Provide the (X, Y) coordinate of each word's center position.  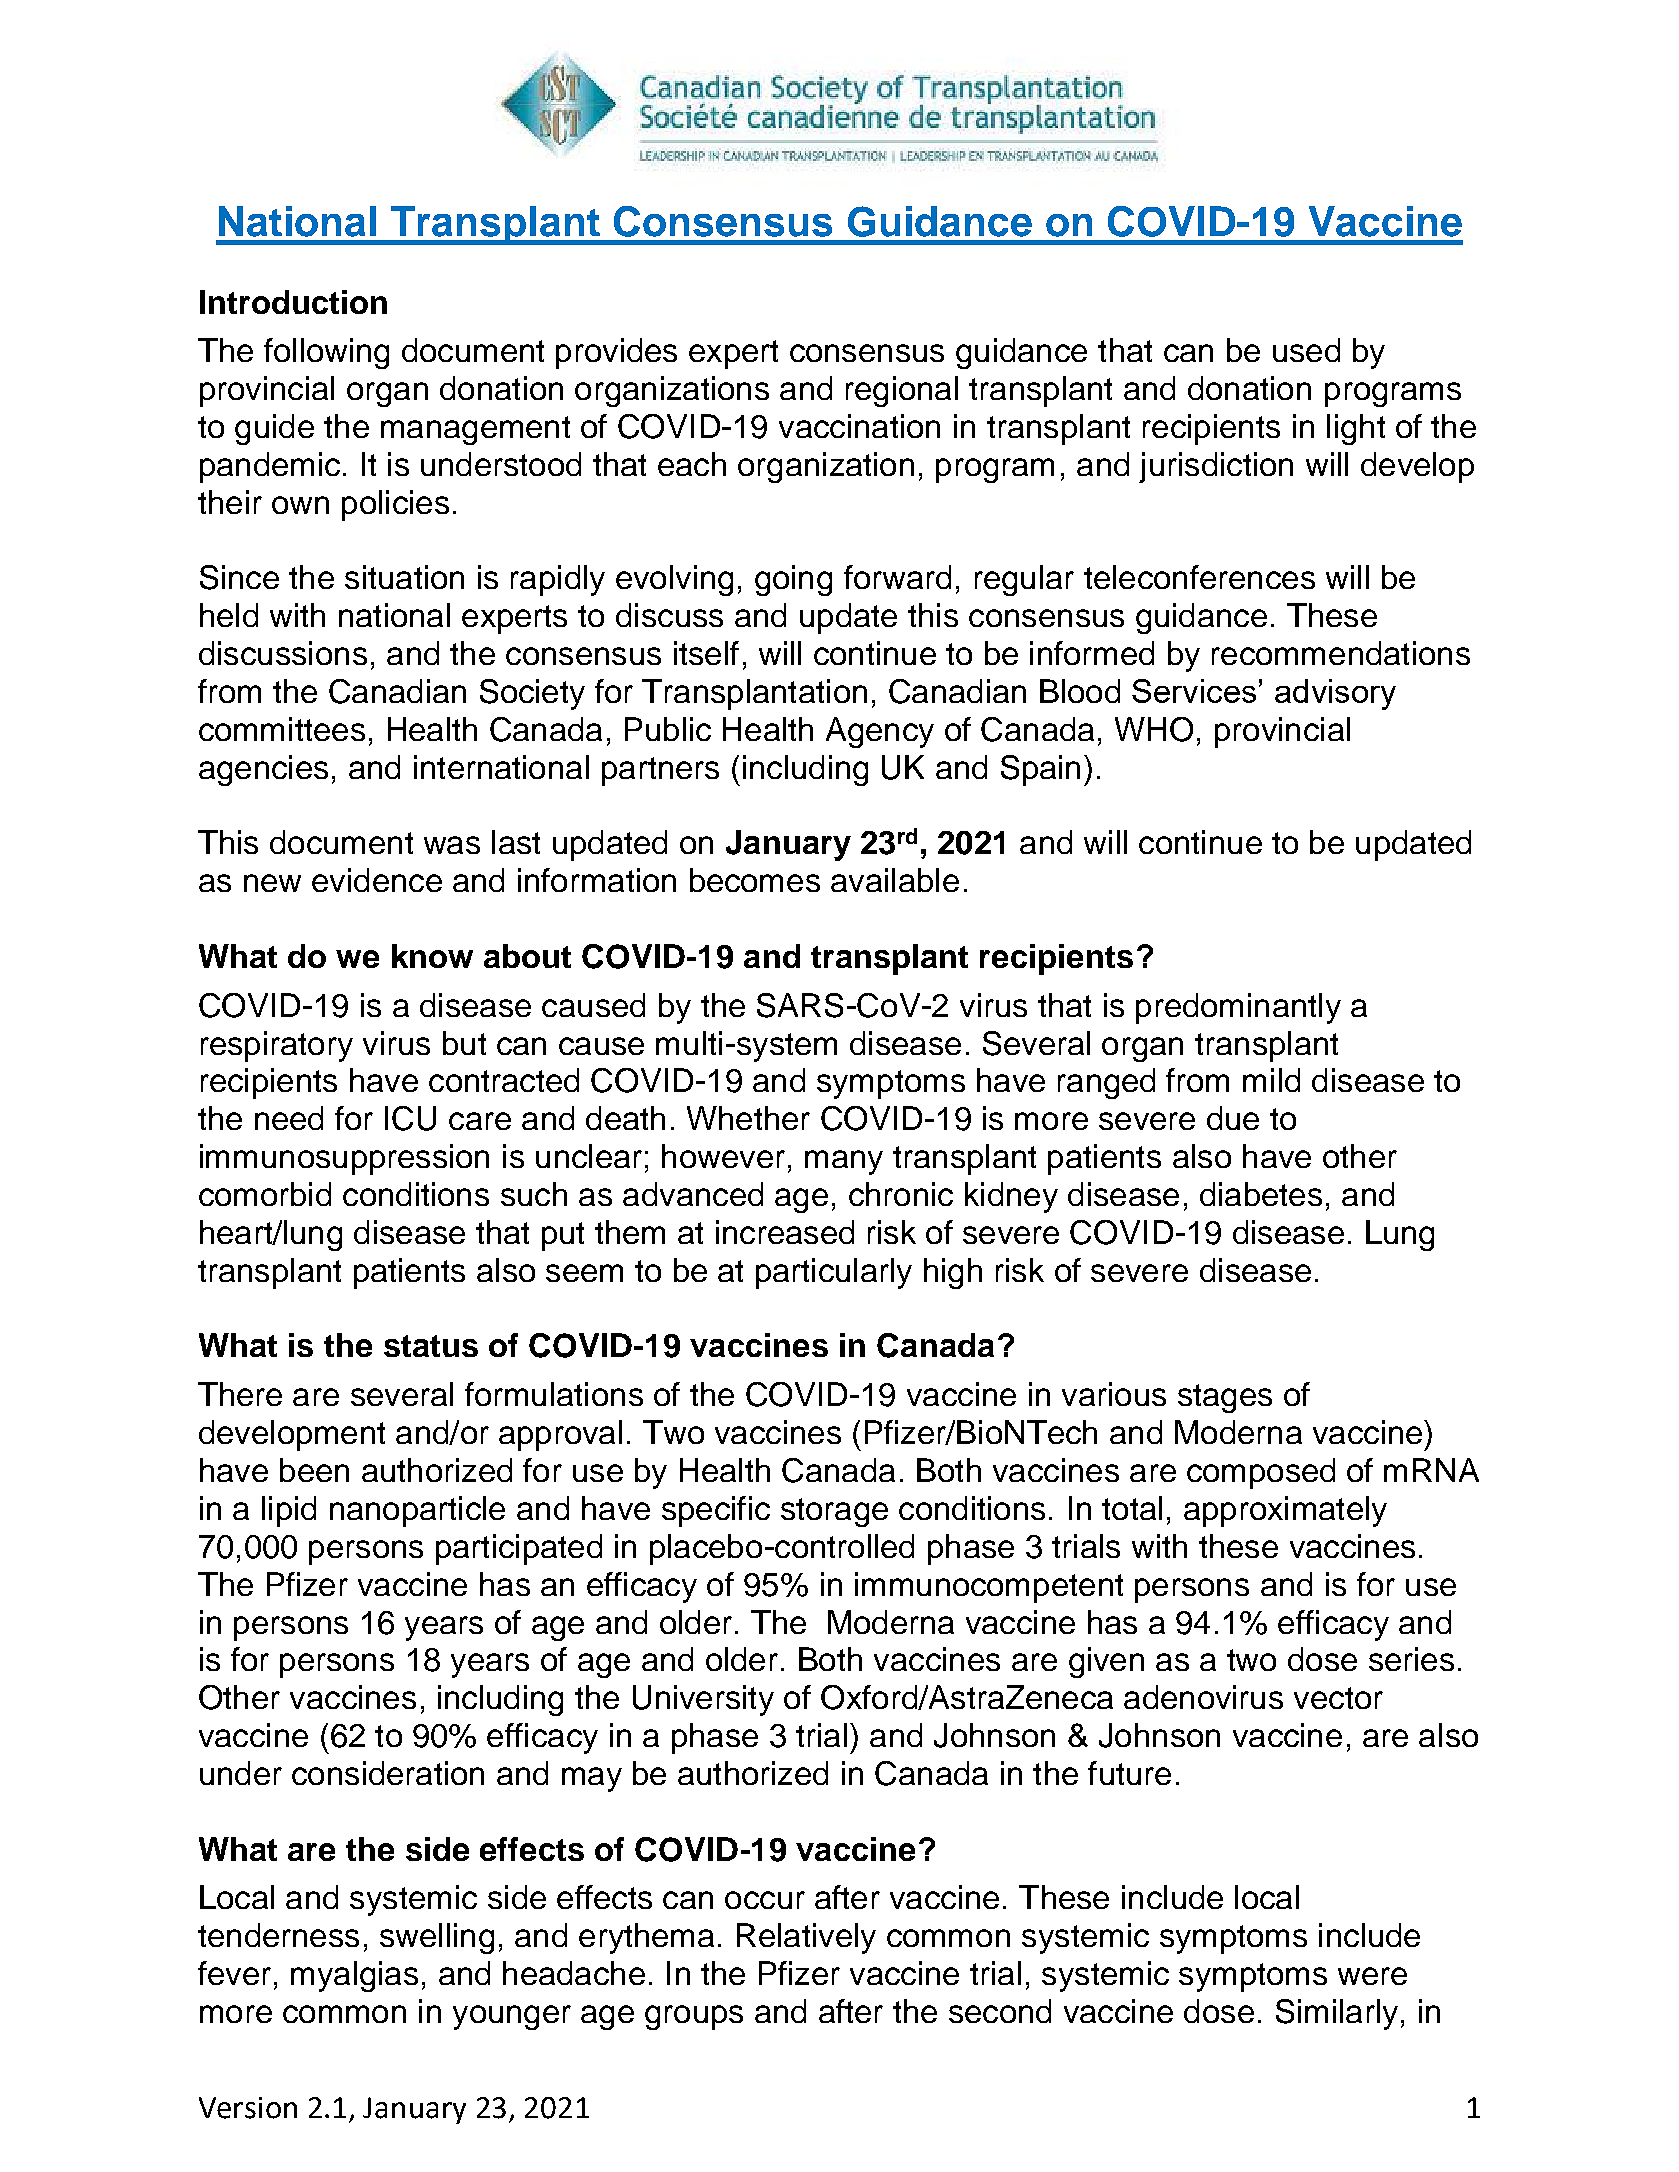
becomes (755, 880)
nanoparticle (417, 1511)
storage (834, 1512)
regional (902, 391)
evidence (377, 880)
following (326, 353)
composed (1261, 1473)
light (1356, 429)
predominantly (1238, 1008)
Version (248, 2108)
